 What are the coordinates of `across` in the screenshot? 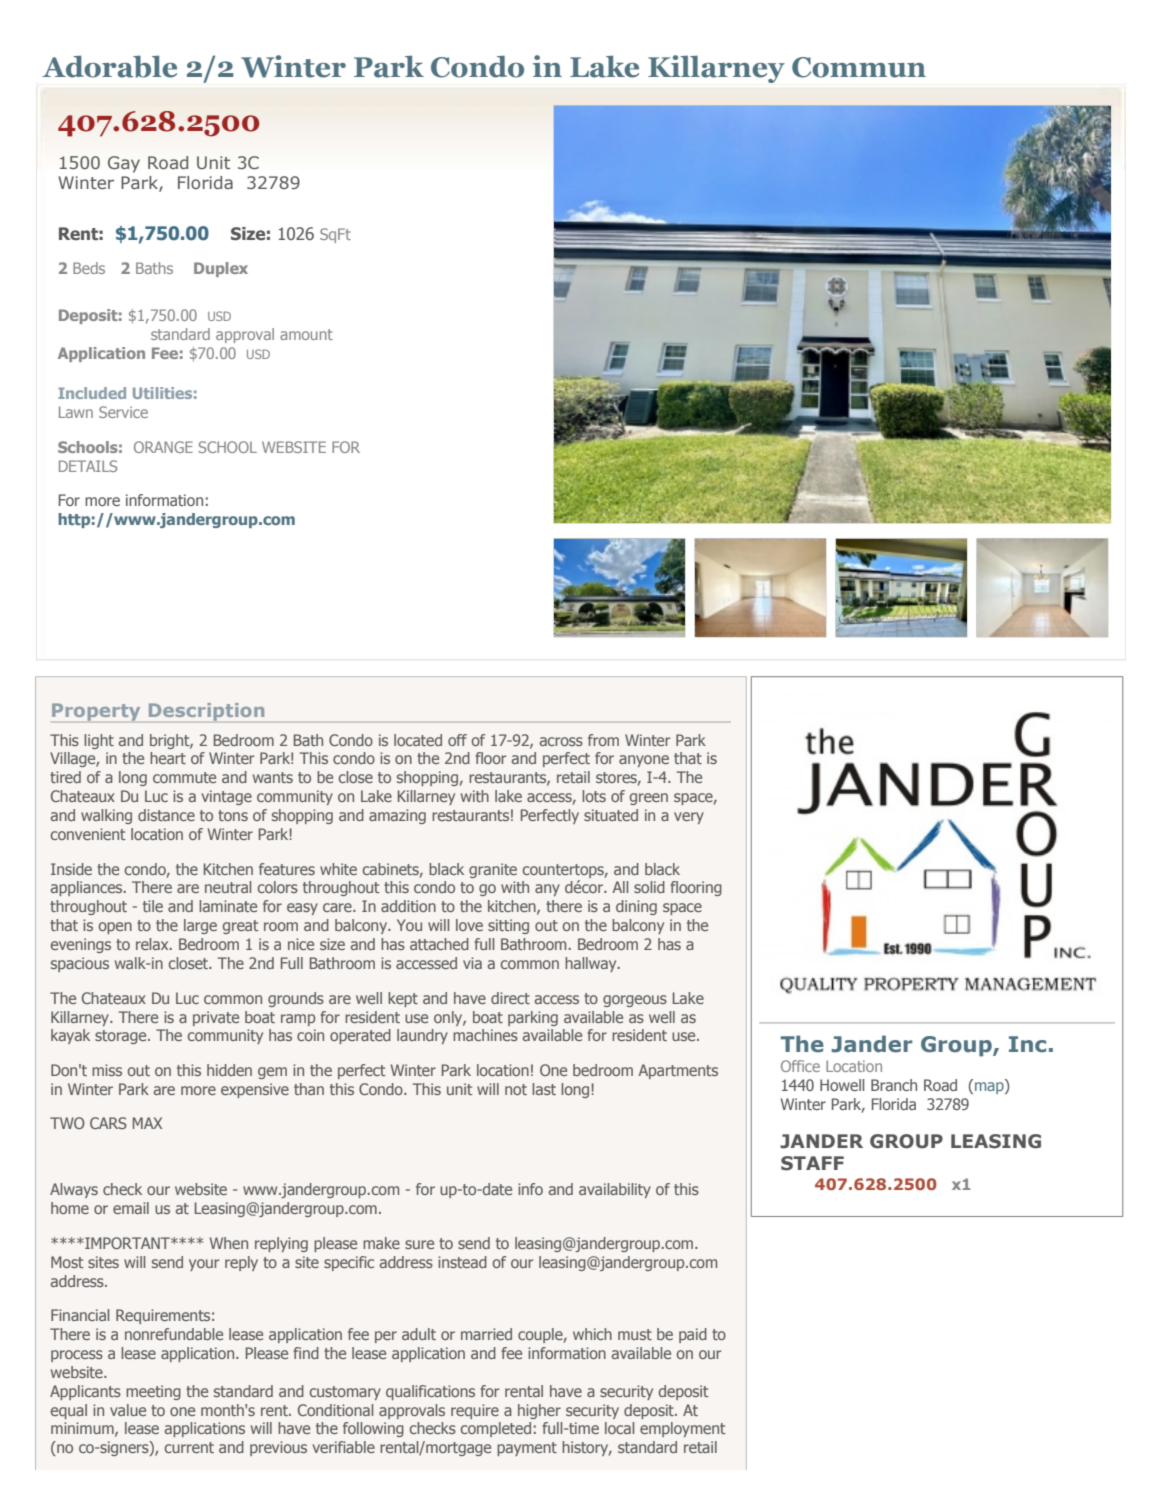 It's located at (561, 741).
